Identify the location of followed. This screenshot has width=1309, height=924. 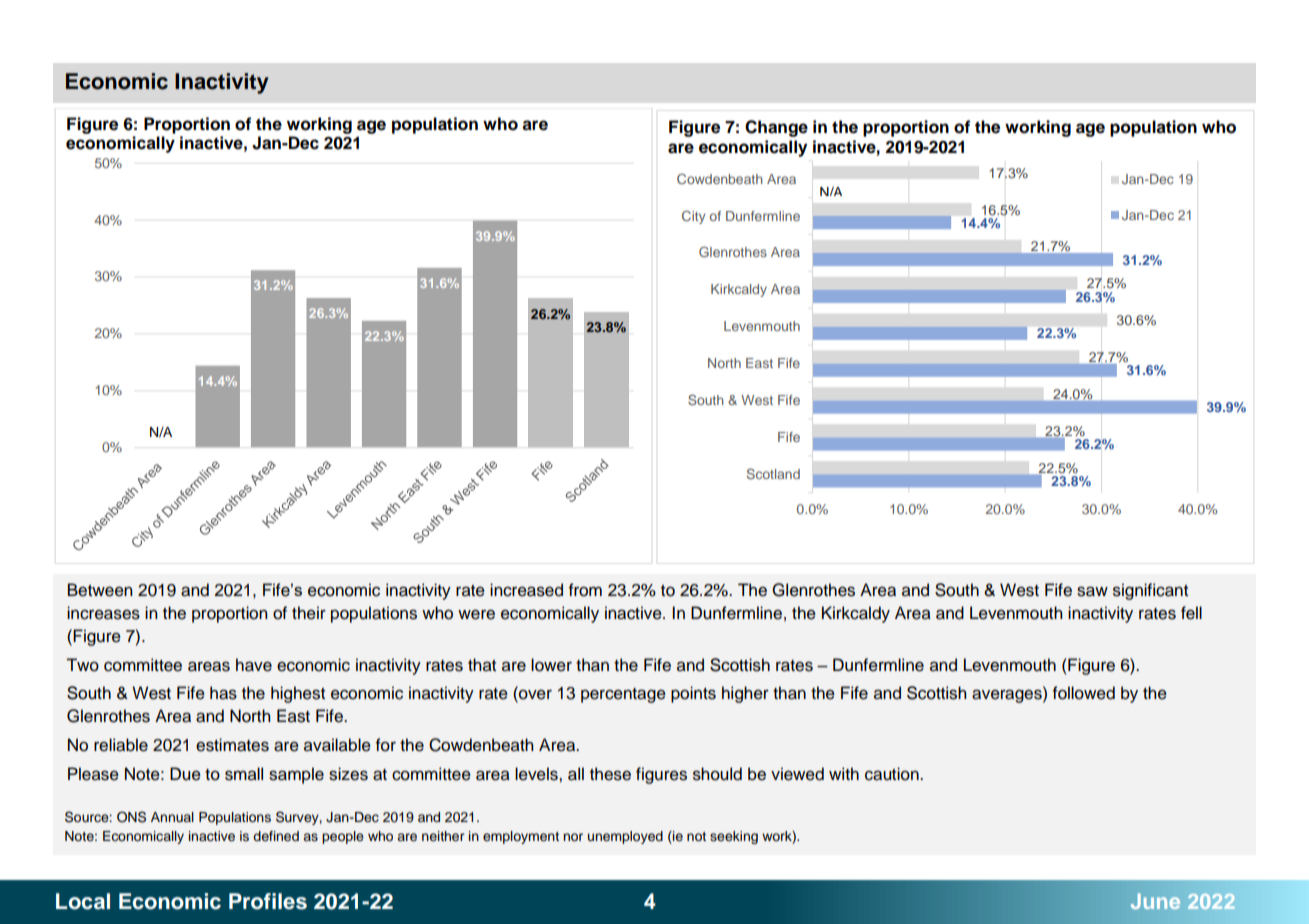
(1084, 693).
